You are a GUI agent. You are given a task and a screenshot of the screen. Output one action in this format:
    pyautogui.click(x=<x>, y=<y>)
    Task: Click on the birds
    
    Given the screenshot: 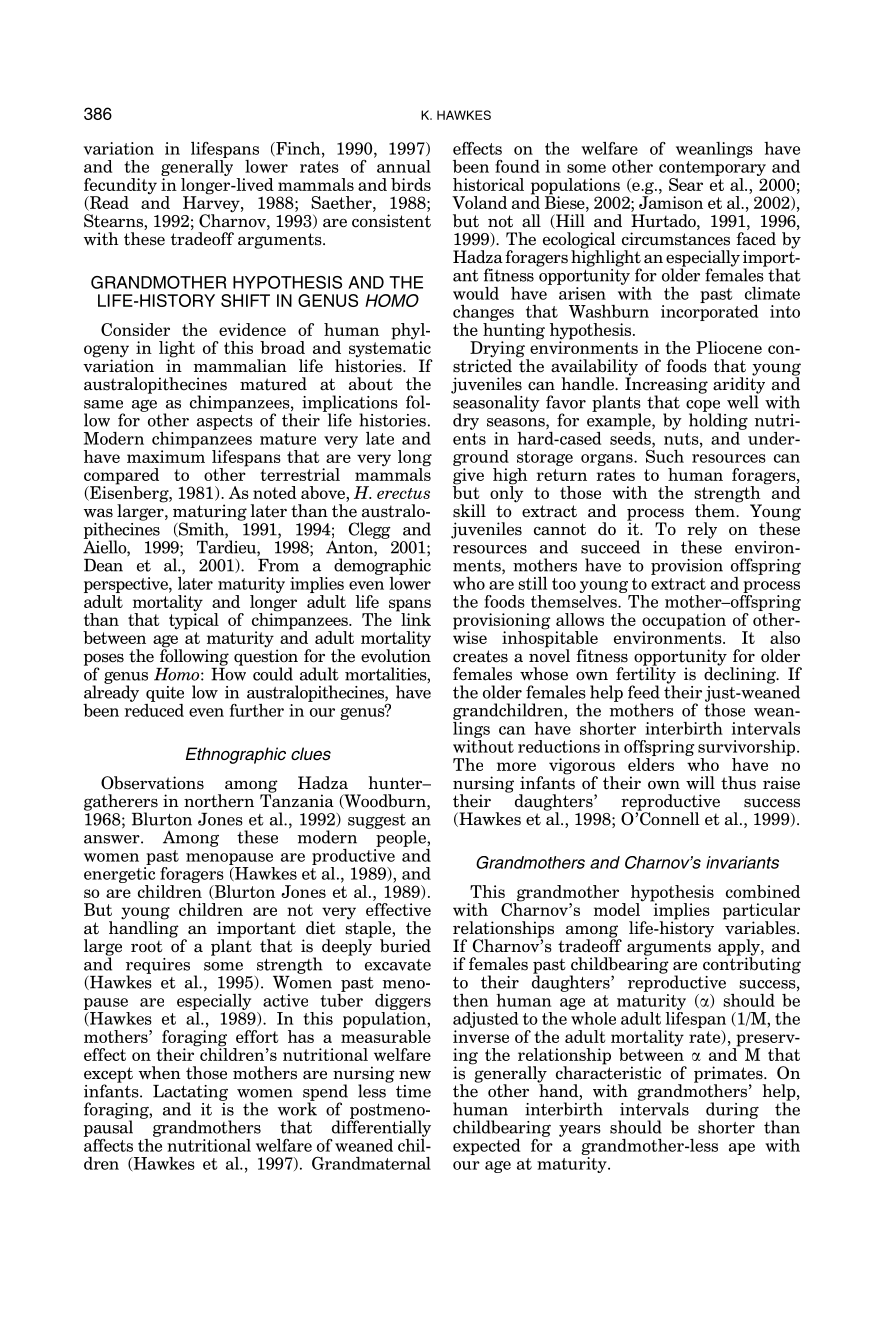 What is the action you would take?
    pyautogui.click(x=411, y=184)
